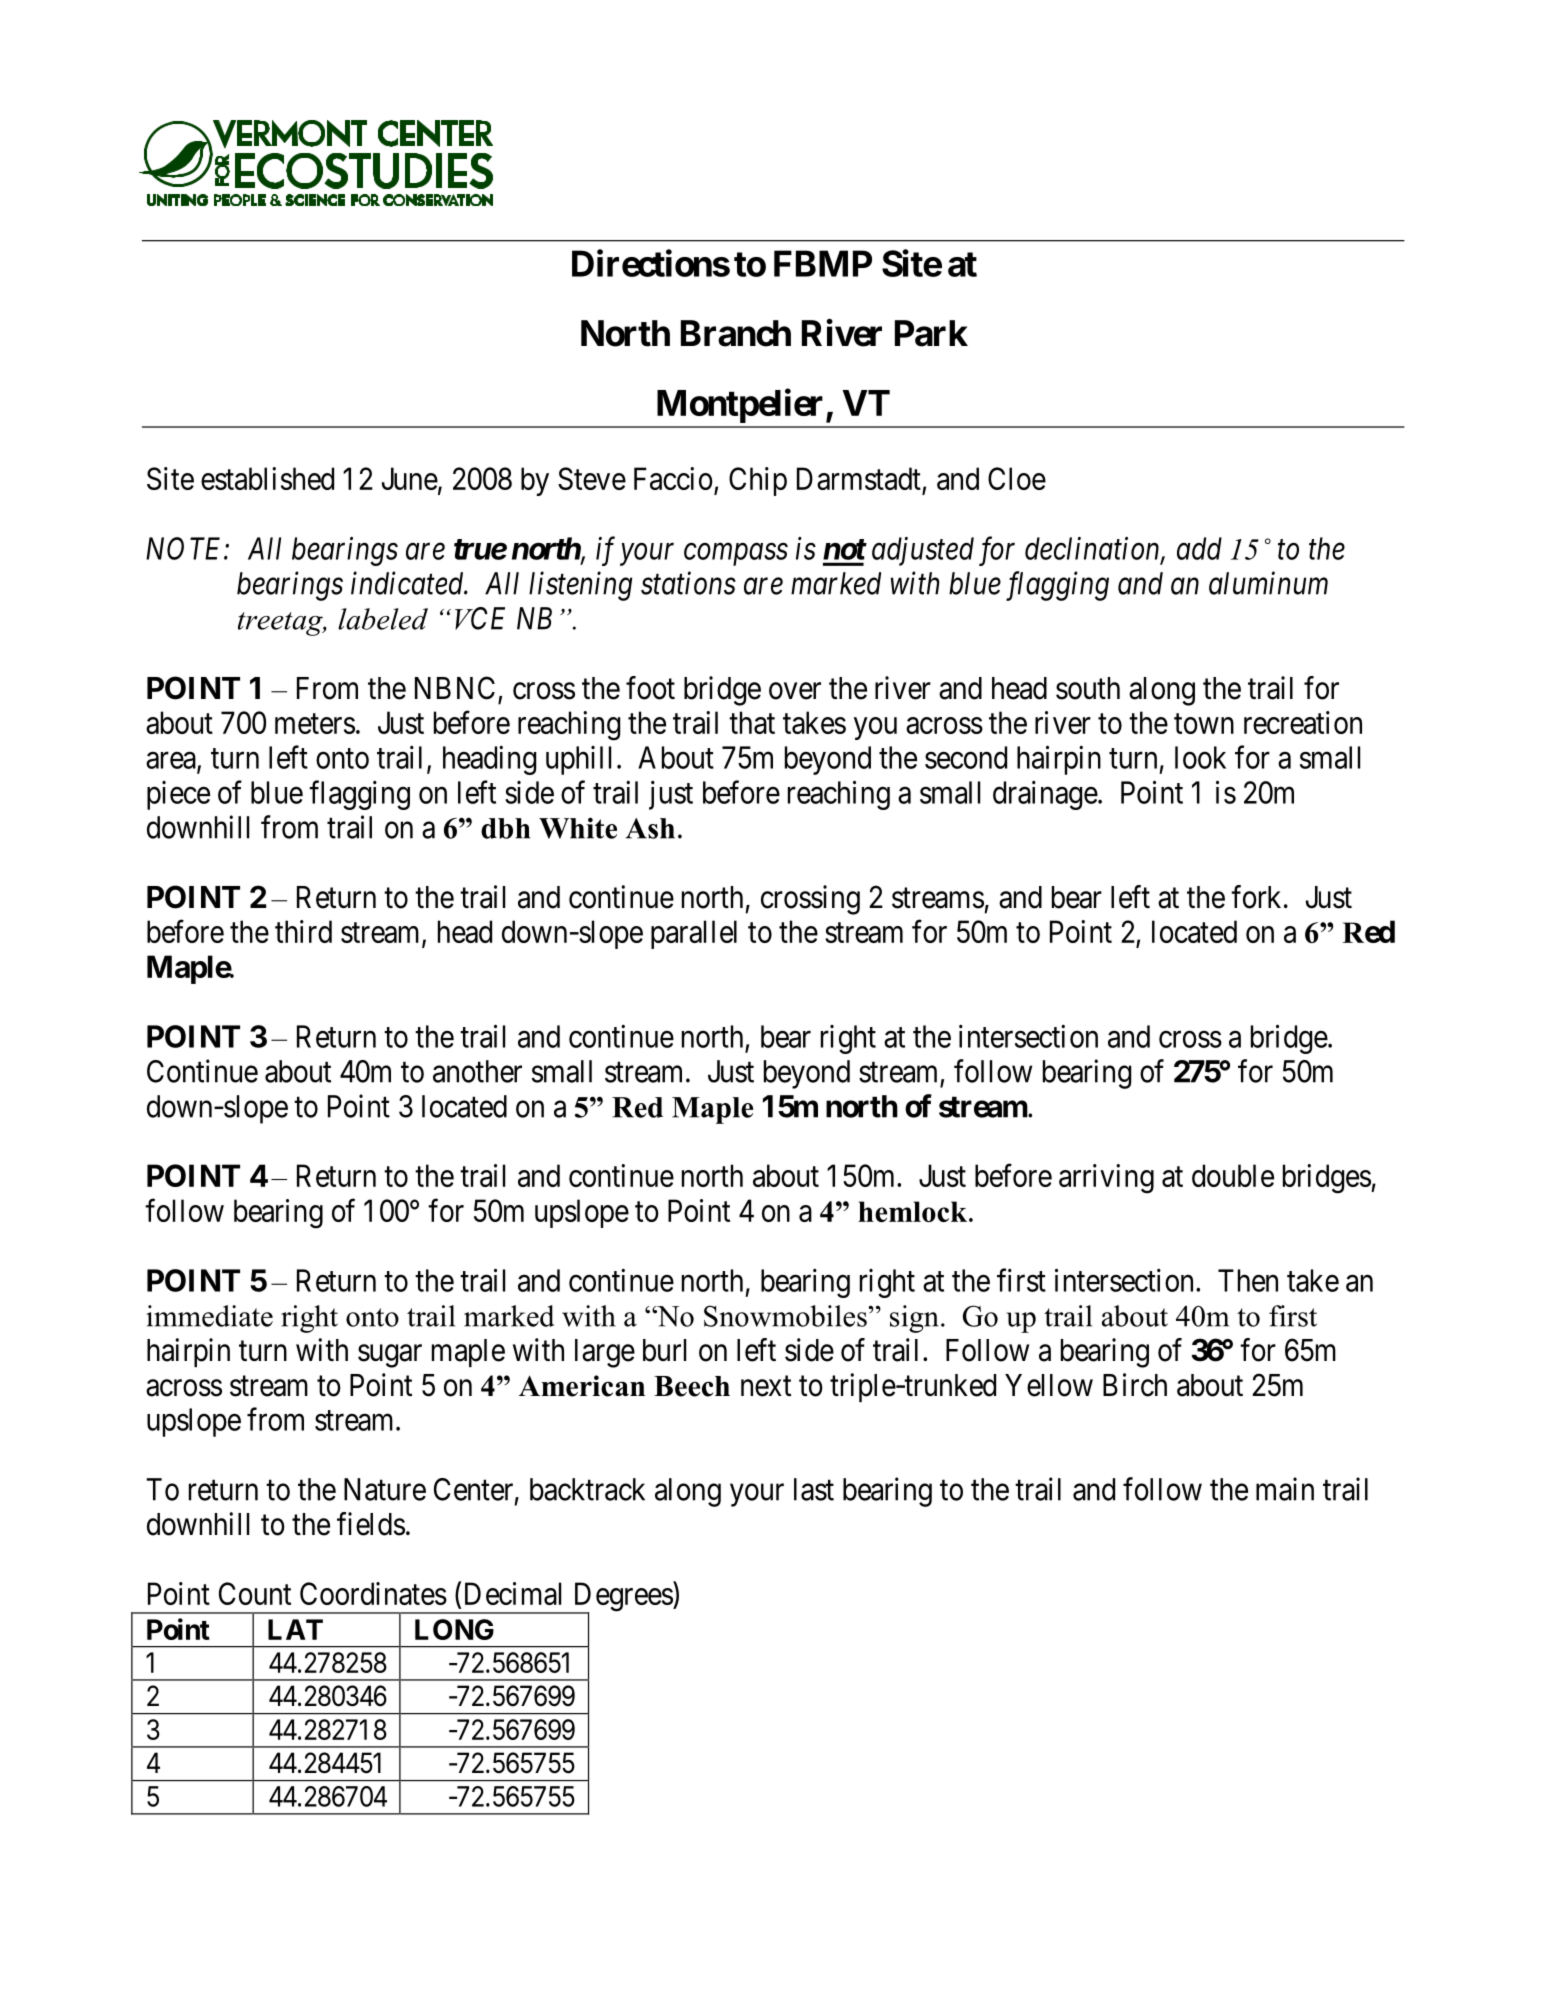 This image has height=2000, width=1546. What do you see at coordinates (1248, 1280) in the image?
I see `Then` at bounding box center [1248, 1280].
